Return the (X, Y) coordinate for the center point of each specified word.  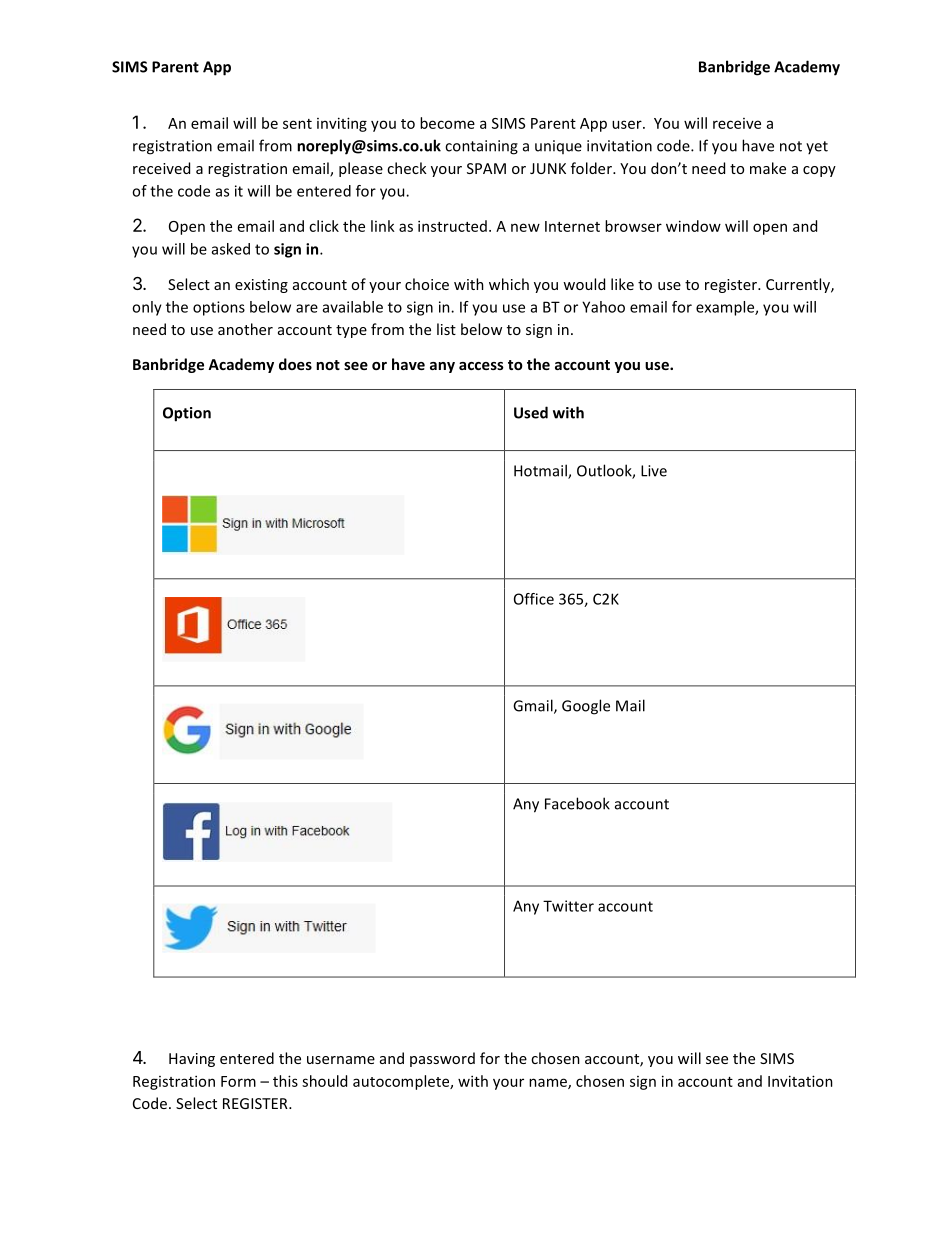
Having (192, 1060)
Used (531, 412)
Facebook (577, 803)
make (768, 168)
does (295, 364)
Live (654, 471)
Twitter (568, 906)
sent (297, 124)
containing (481, 147)
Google (586, 707)
